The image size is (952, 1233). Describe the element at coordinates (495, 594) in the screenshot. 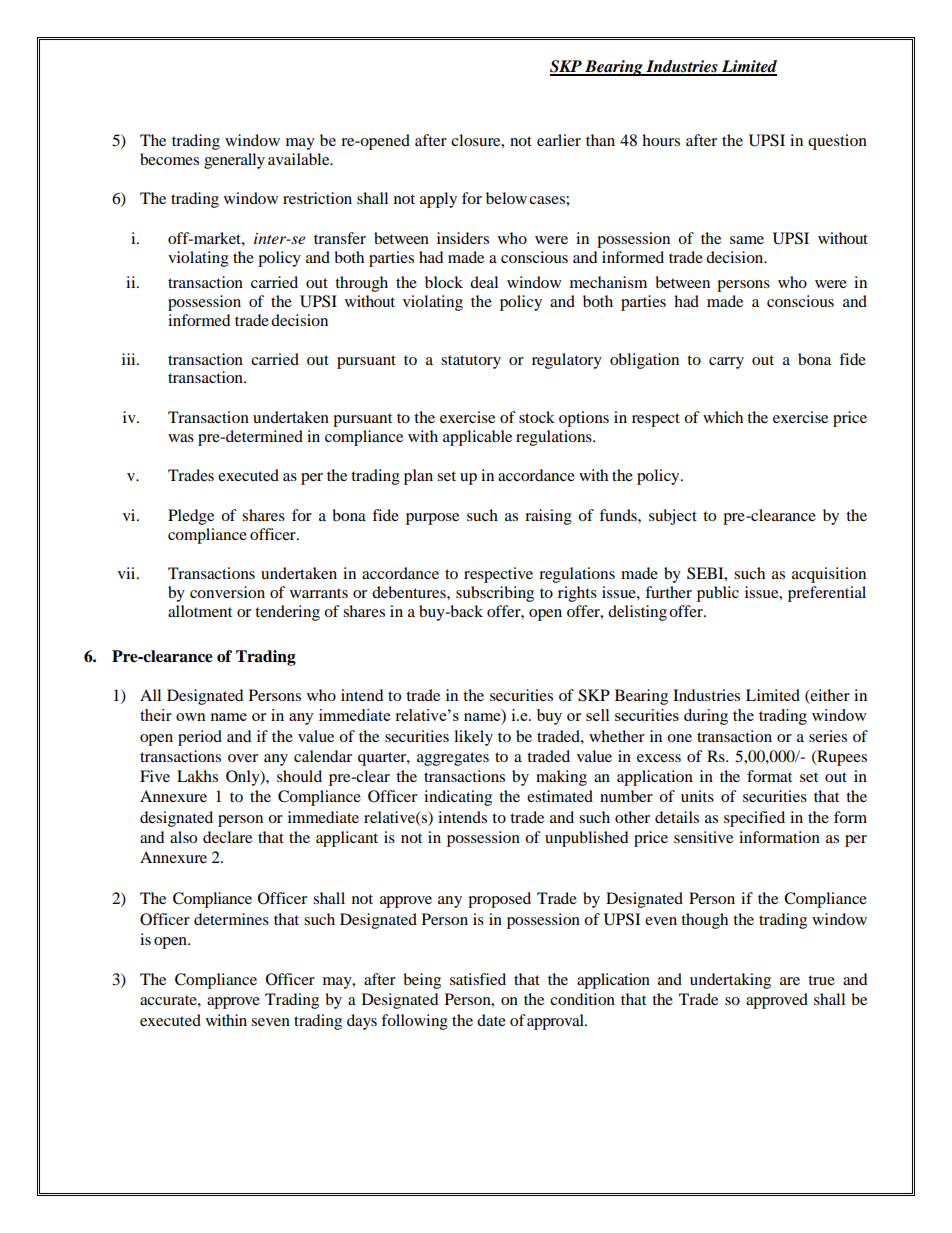

I see `subscribing` at that location.
